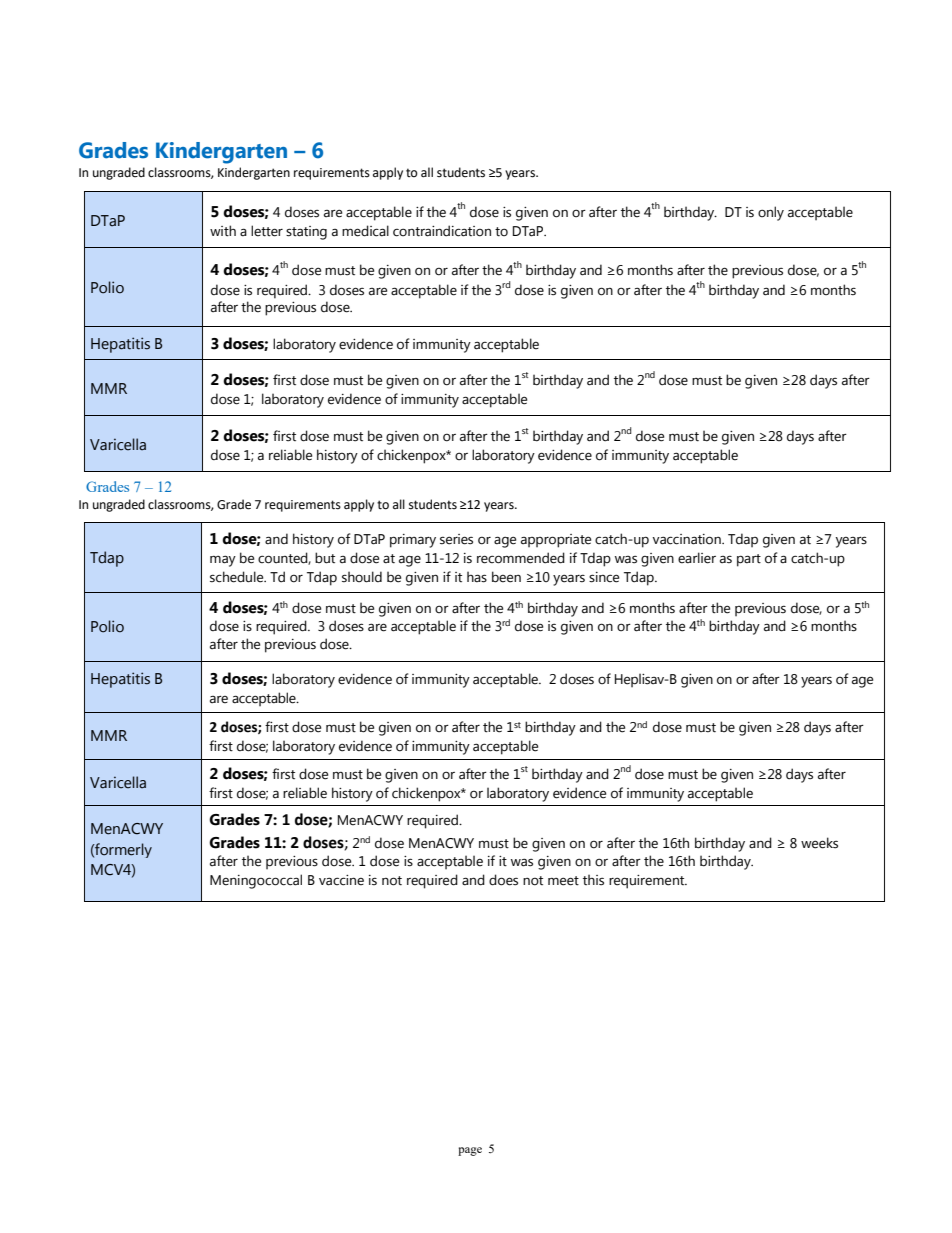 The height and width of the document is (1233, 952). What do you see at coordinates (563, 881) in the document?
I see `meet` at bounding box center [563, 881].
